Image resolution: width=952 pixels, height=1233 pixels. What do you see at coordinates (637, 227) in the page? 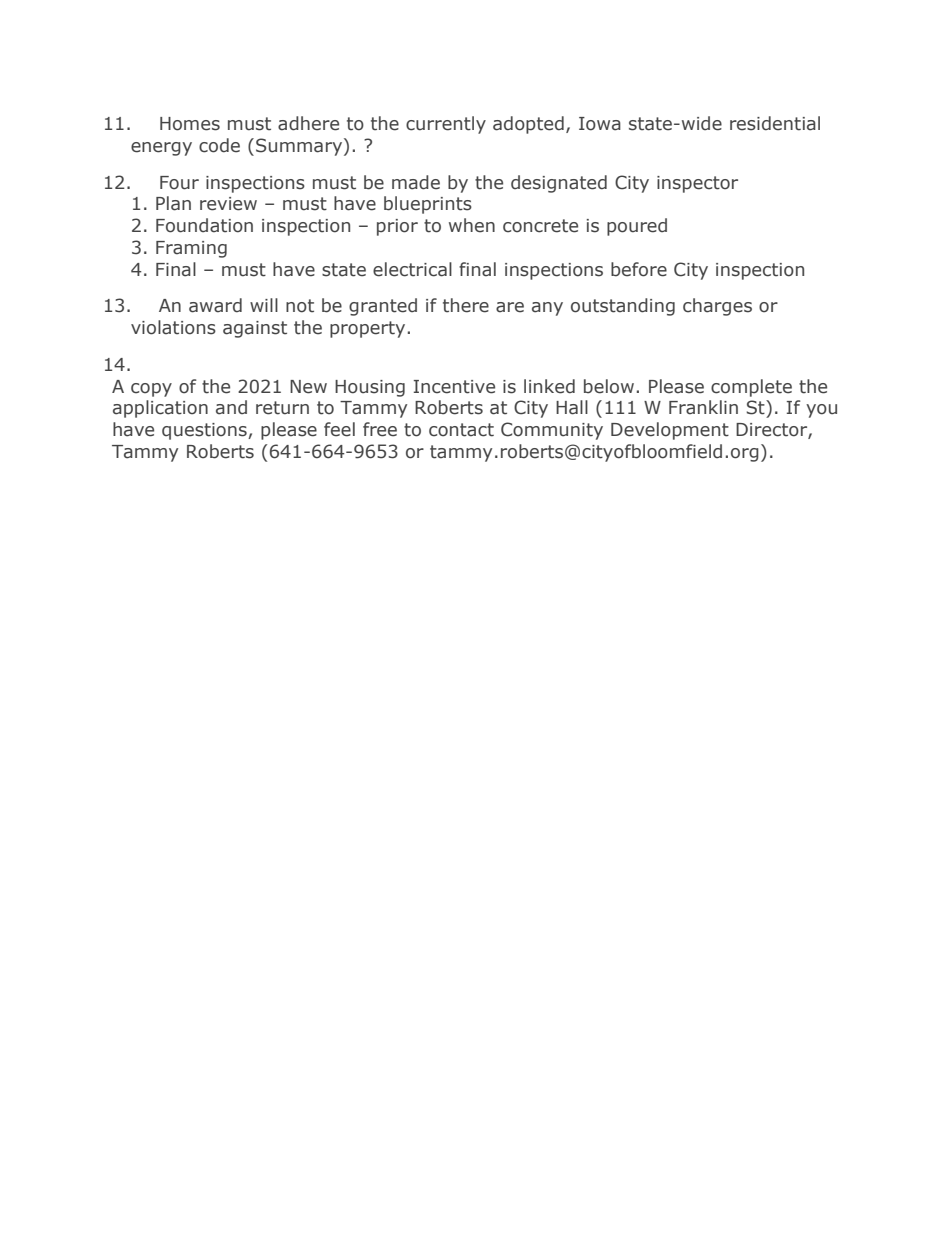
I see `poured` at bounding box center [637, 227].
